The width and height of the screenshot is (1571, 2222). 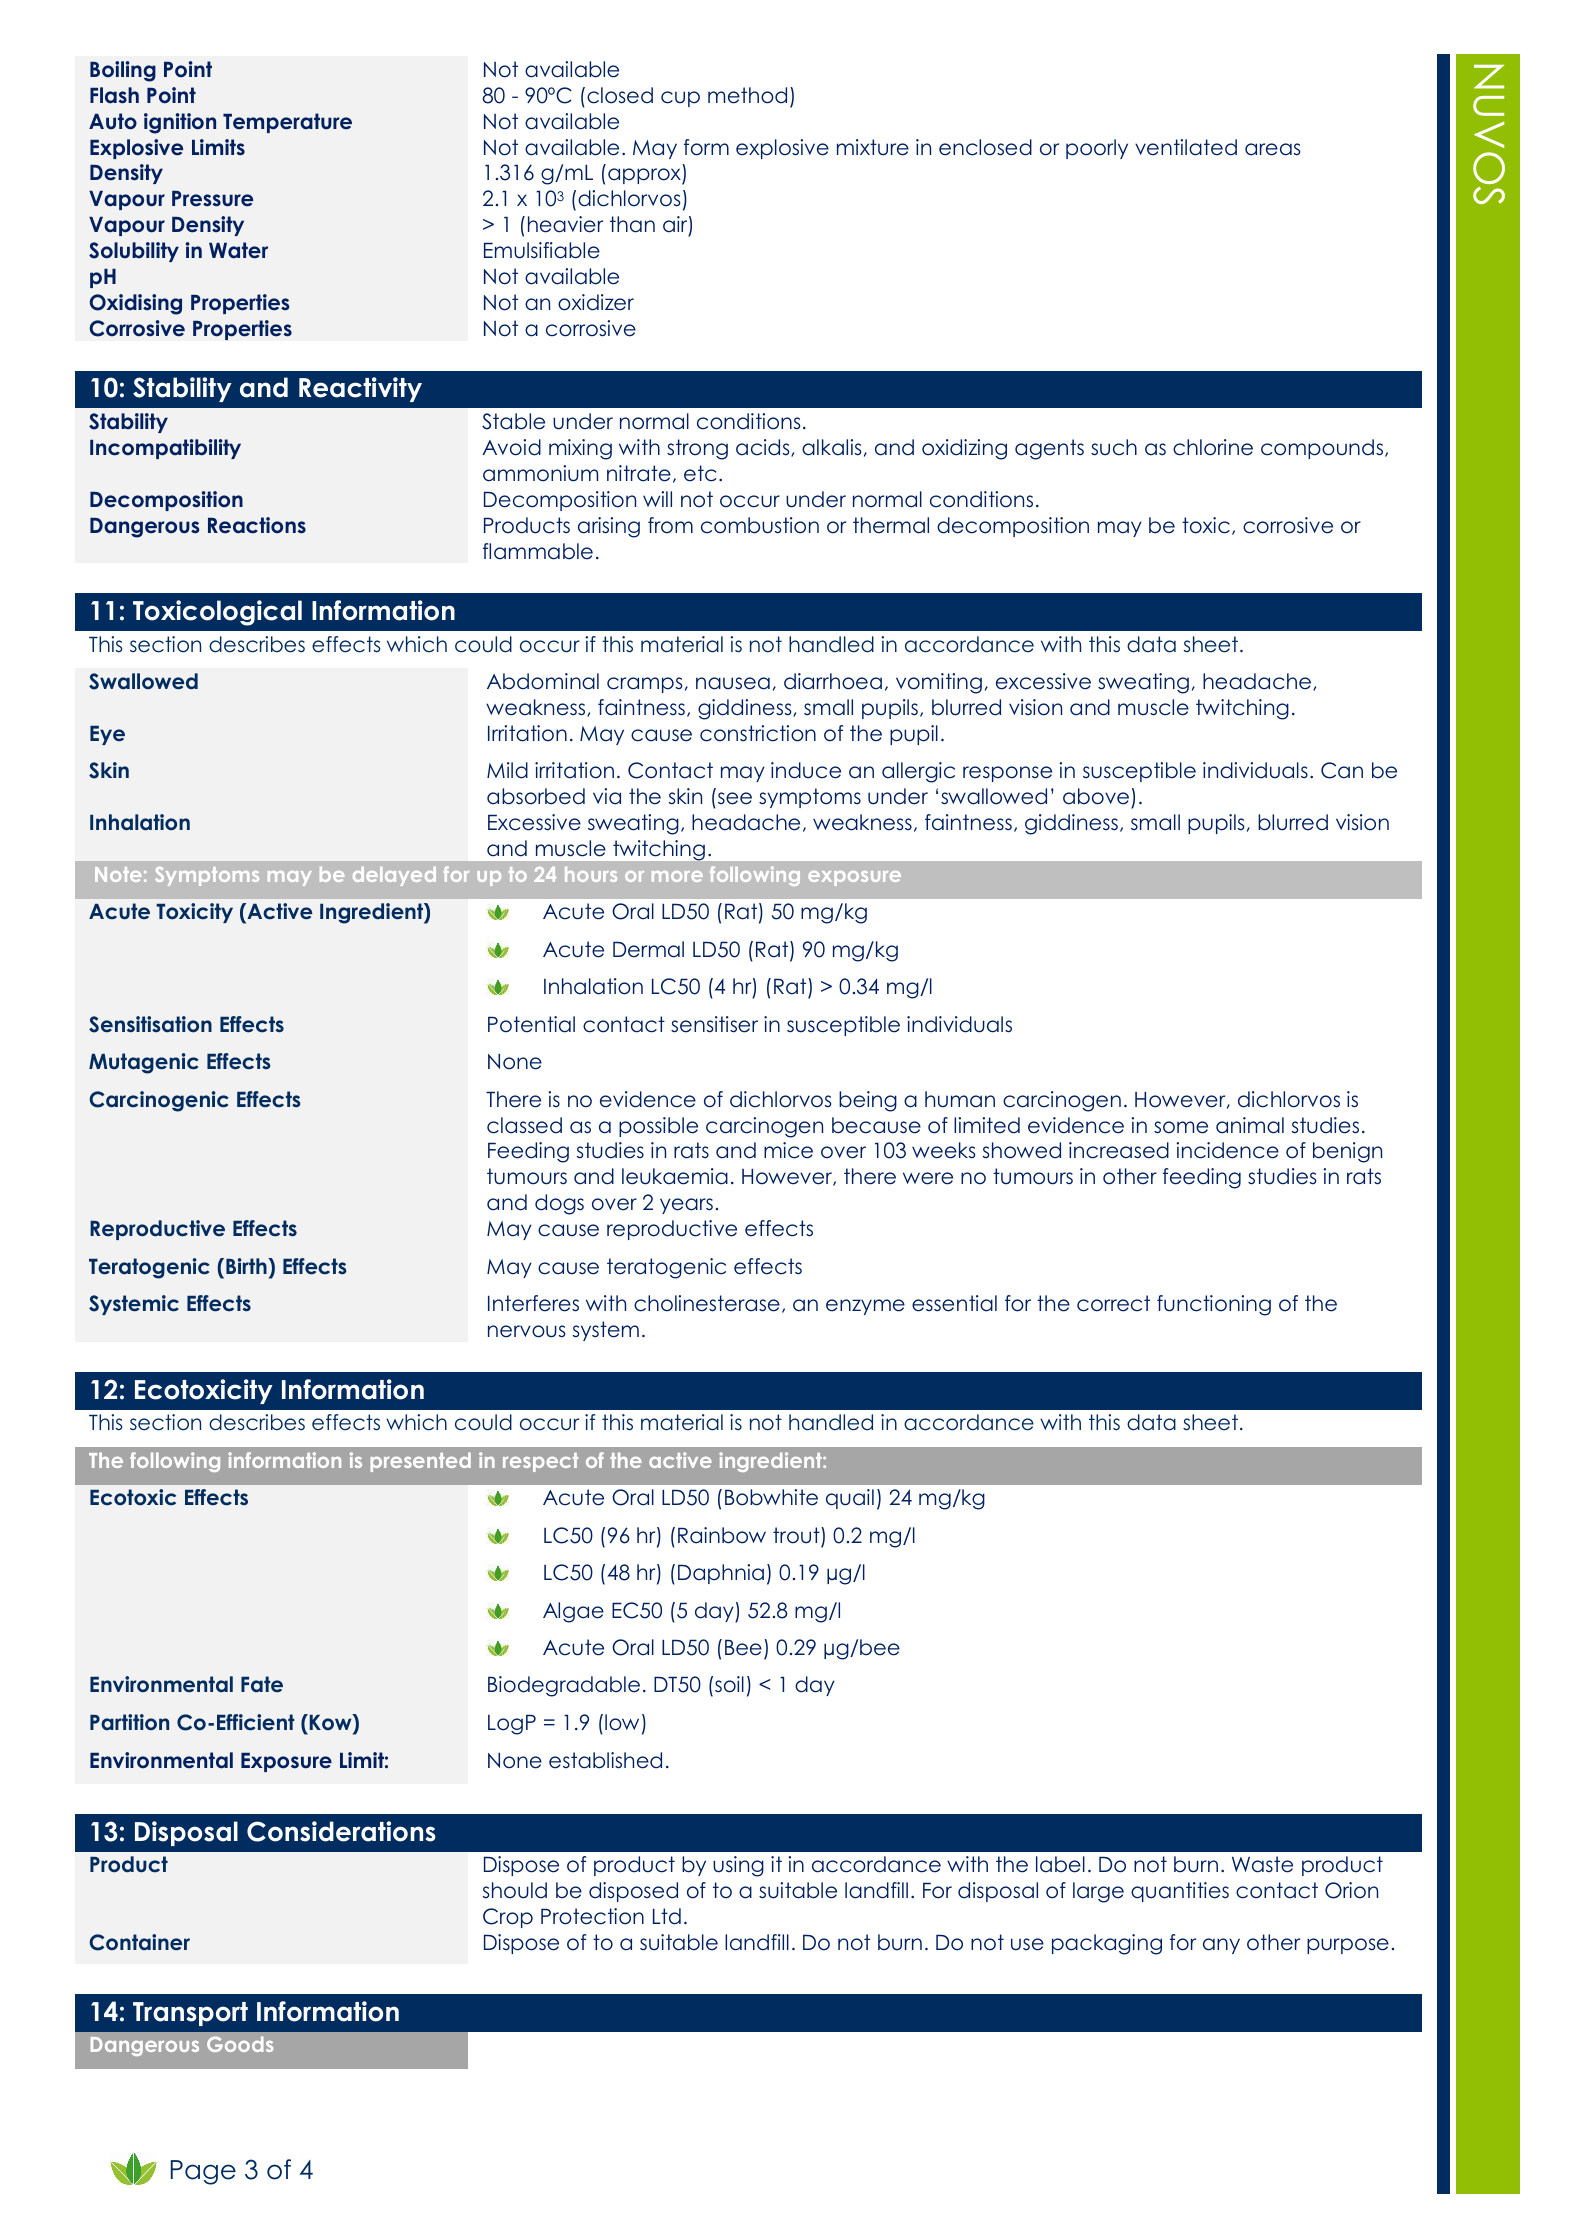 I want to click on functioning, so click(x=1214, y=1305).
